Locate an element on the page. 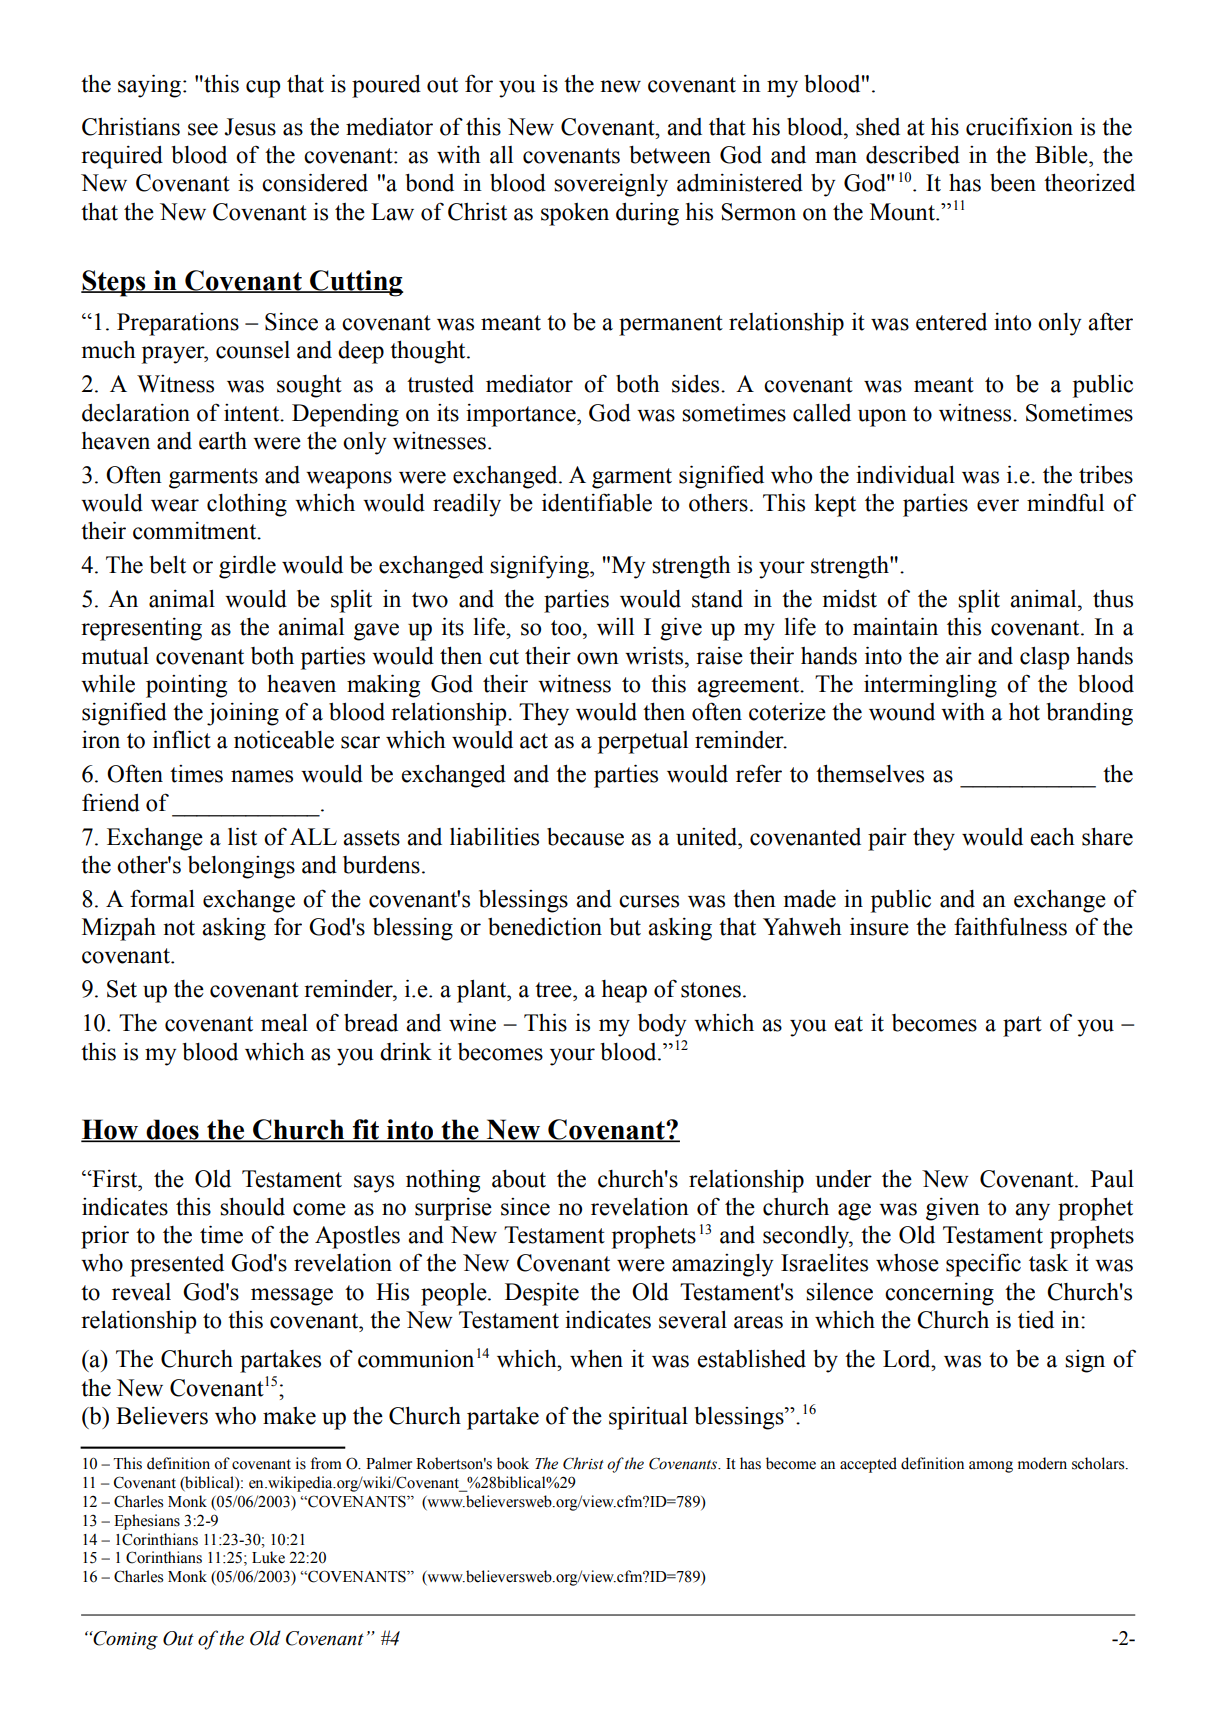 The image size is (1216, 1721). because is located at coordinates (585, 837).
